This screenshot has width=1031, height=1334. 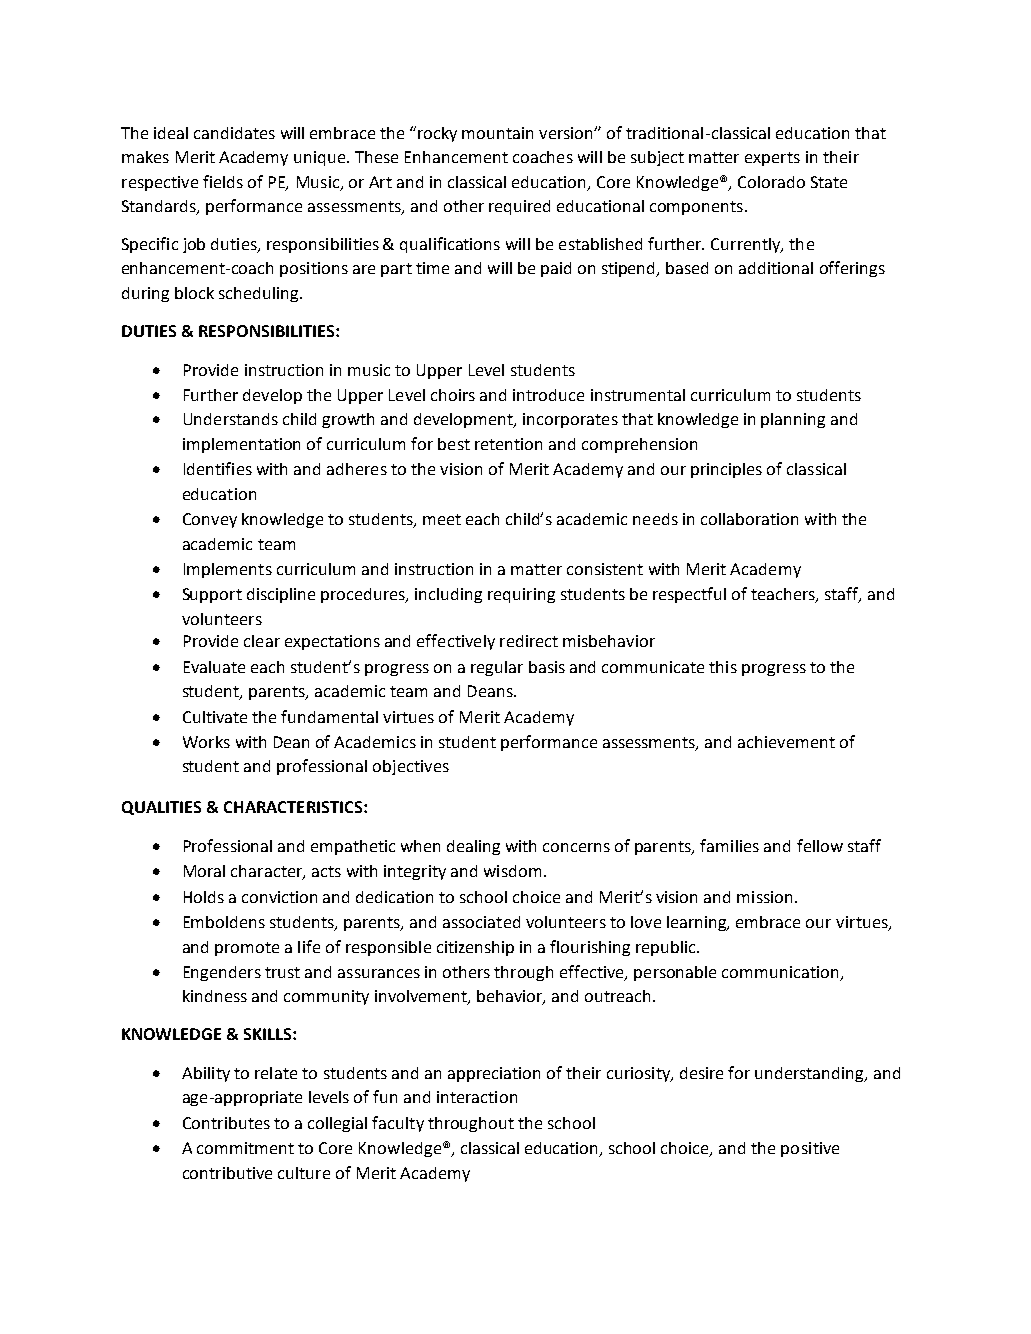 I want to click on Evaluate, so click(x=214, y=667).
